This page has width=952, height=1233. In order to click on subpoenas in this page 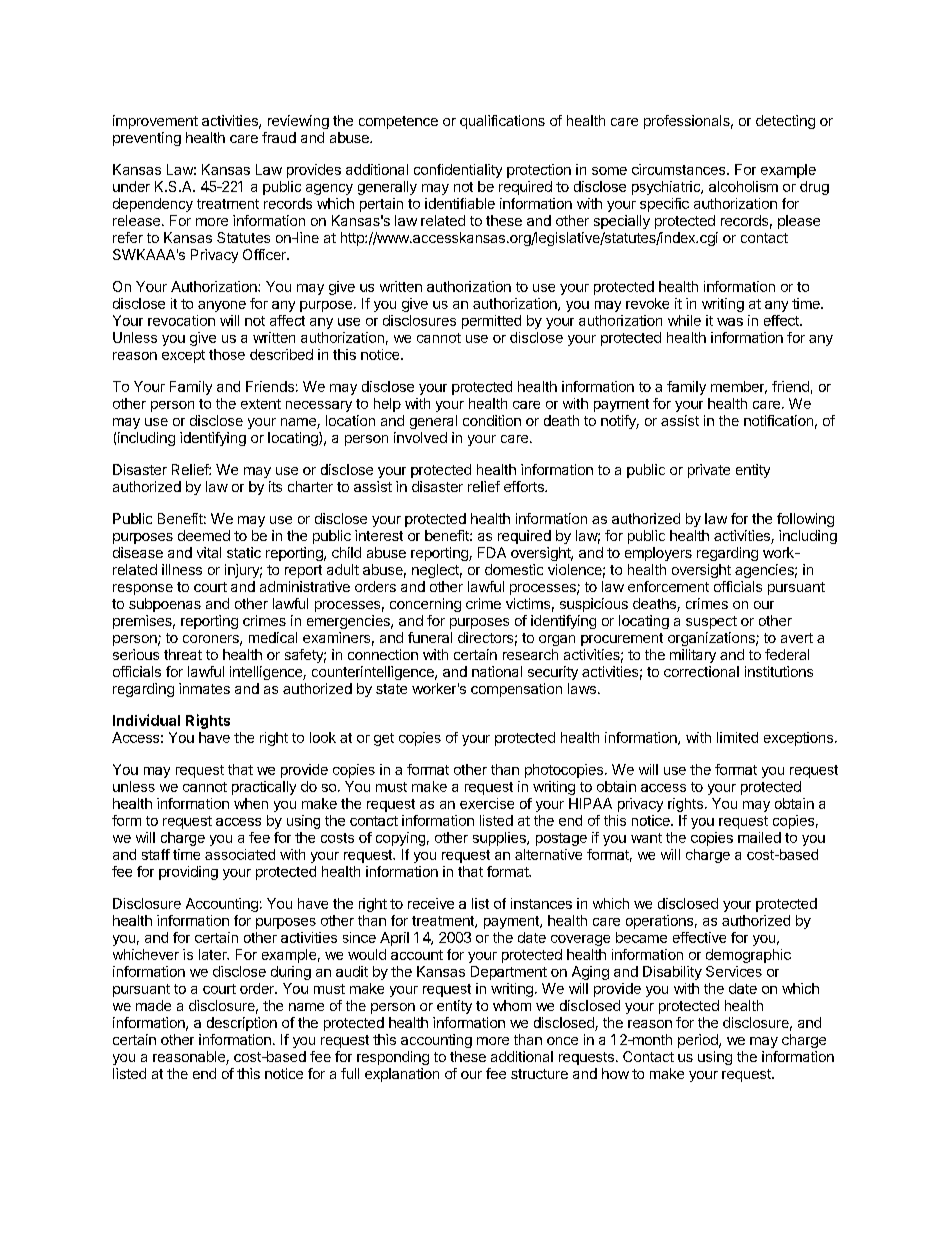, I will do `click(165, 605)`.
